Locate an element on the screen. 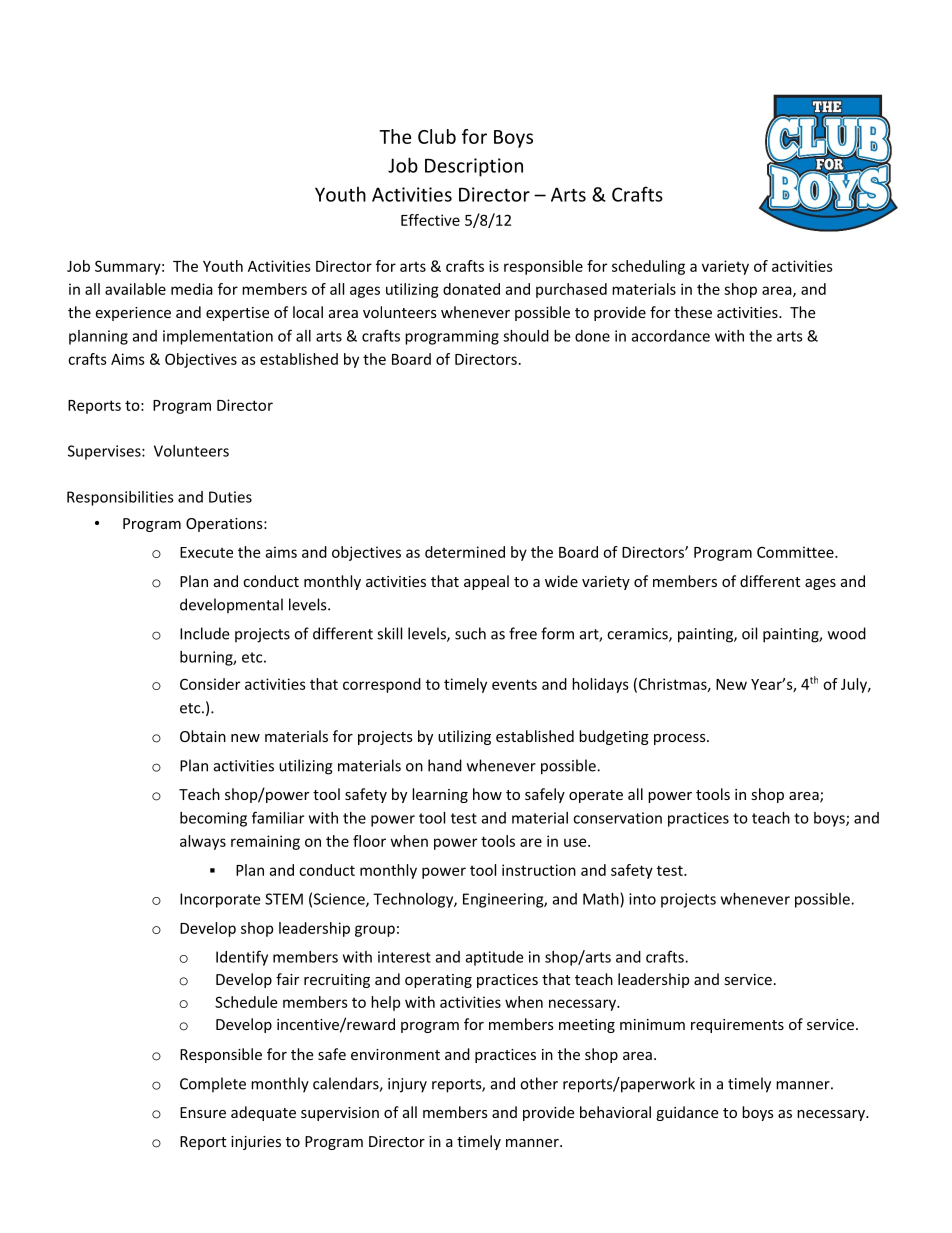  oil is located at coordinates (749, 633).
